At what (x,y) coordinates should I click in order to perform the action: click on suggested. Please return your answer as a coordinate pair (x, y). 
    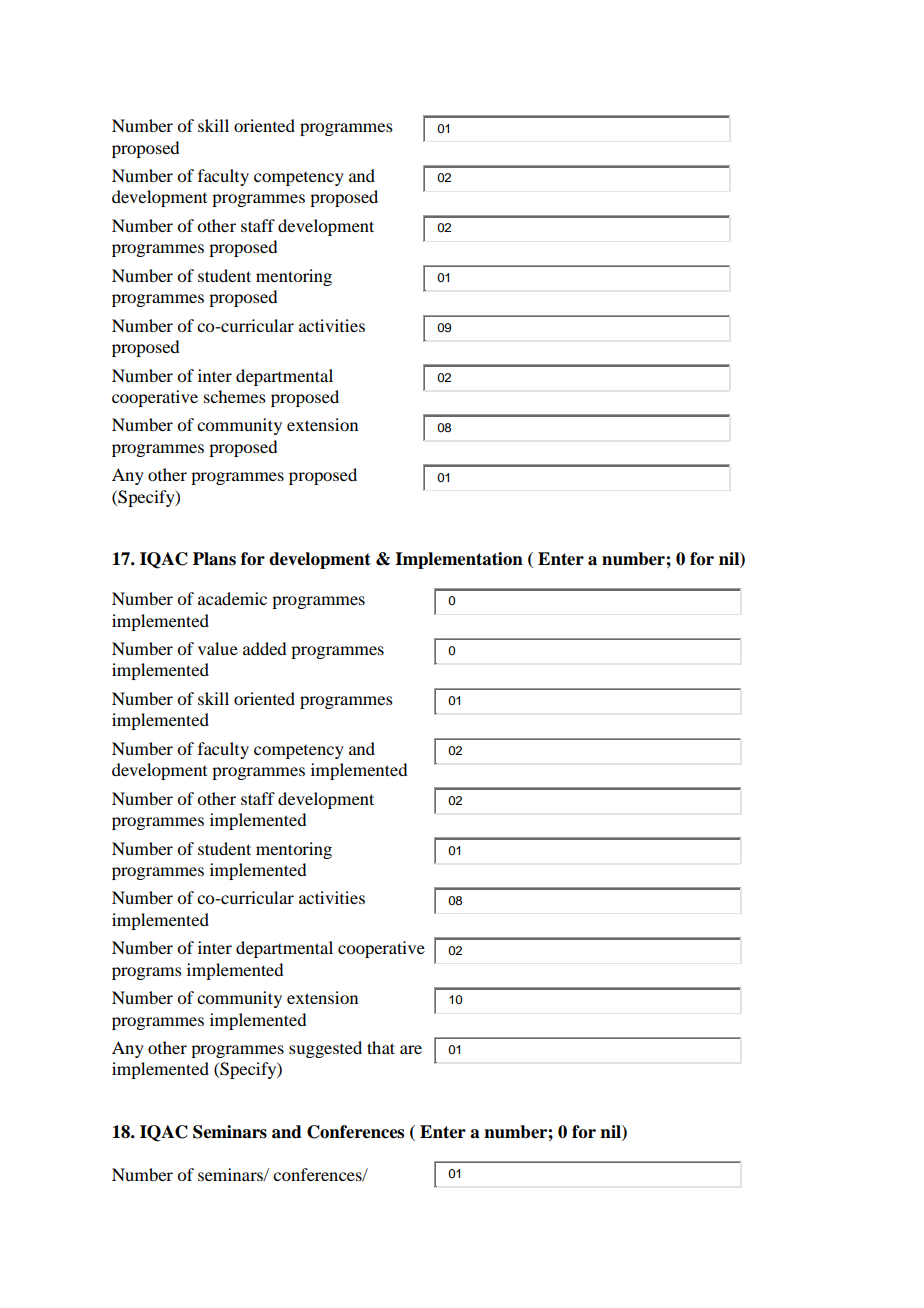
    Looking at the image, I should click on (325, 1049).
